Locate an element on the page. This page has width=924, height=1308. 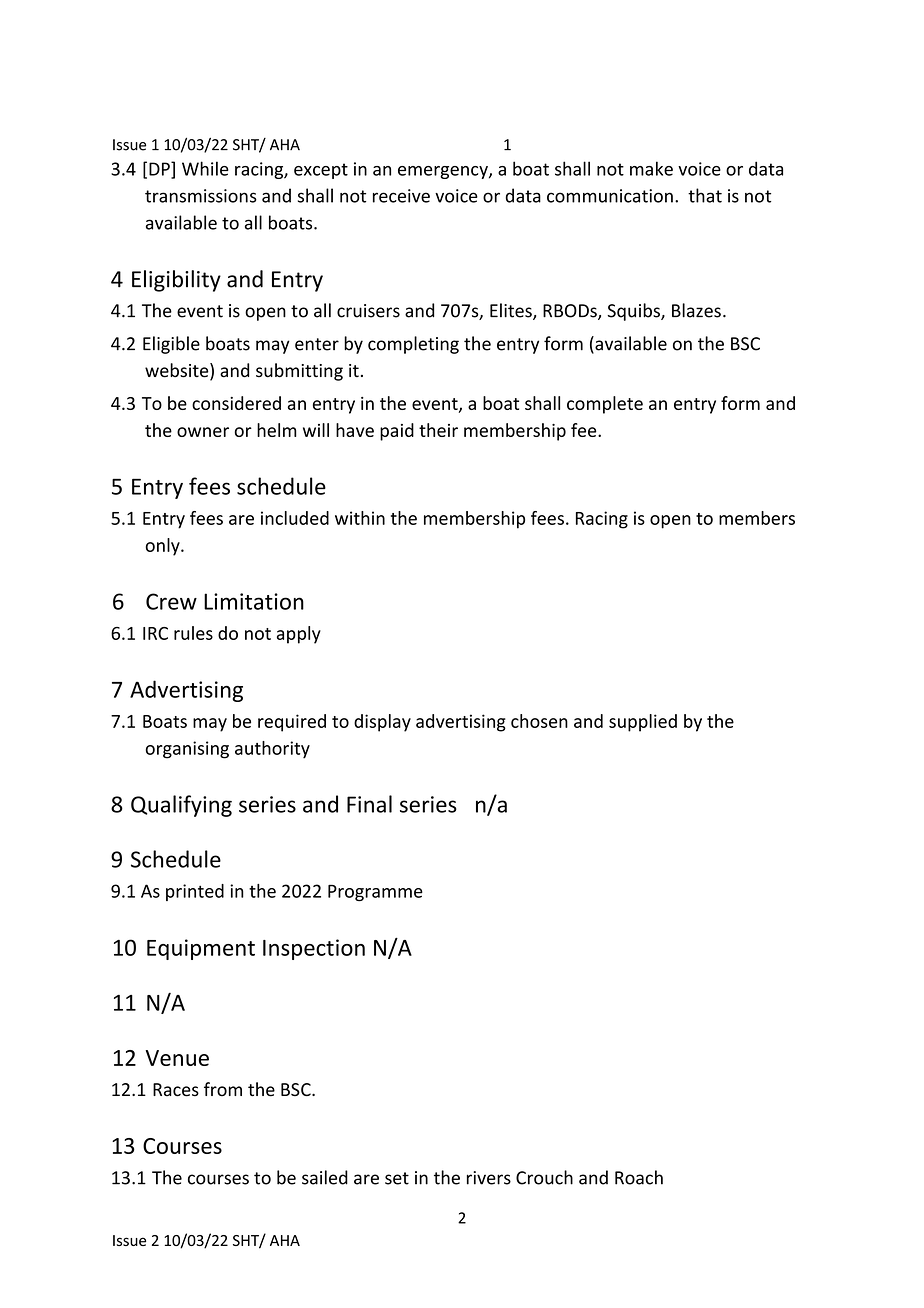
communication is located at coordinates (610, 196).
